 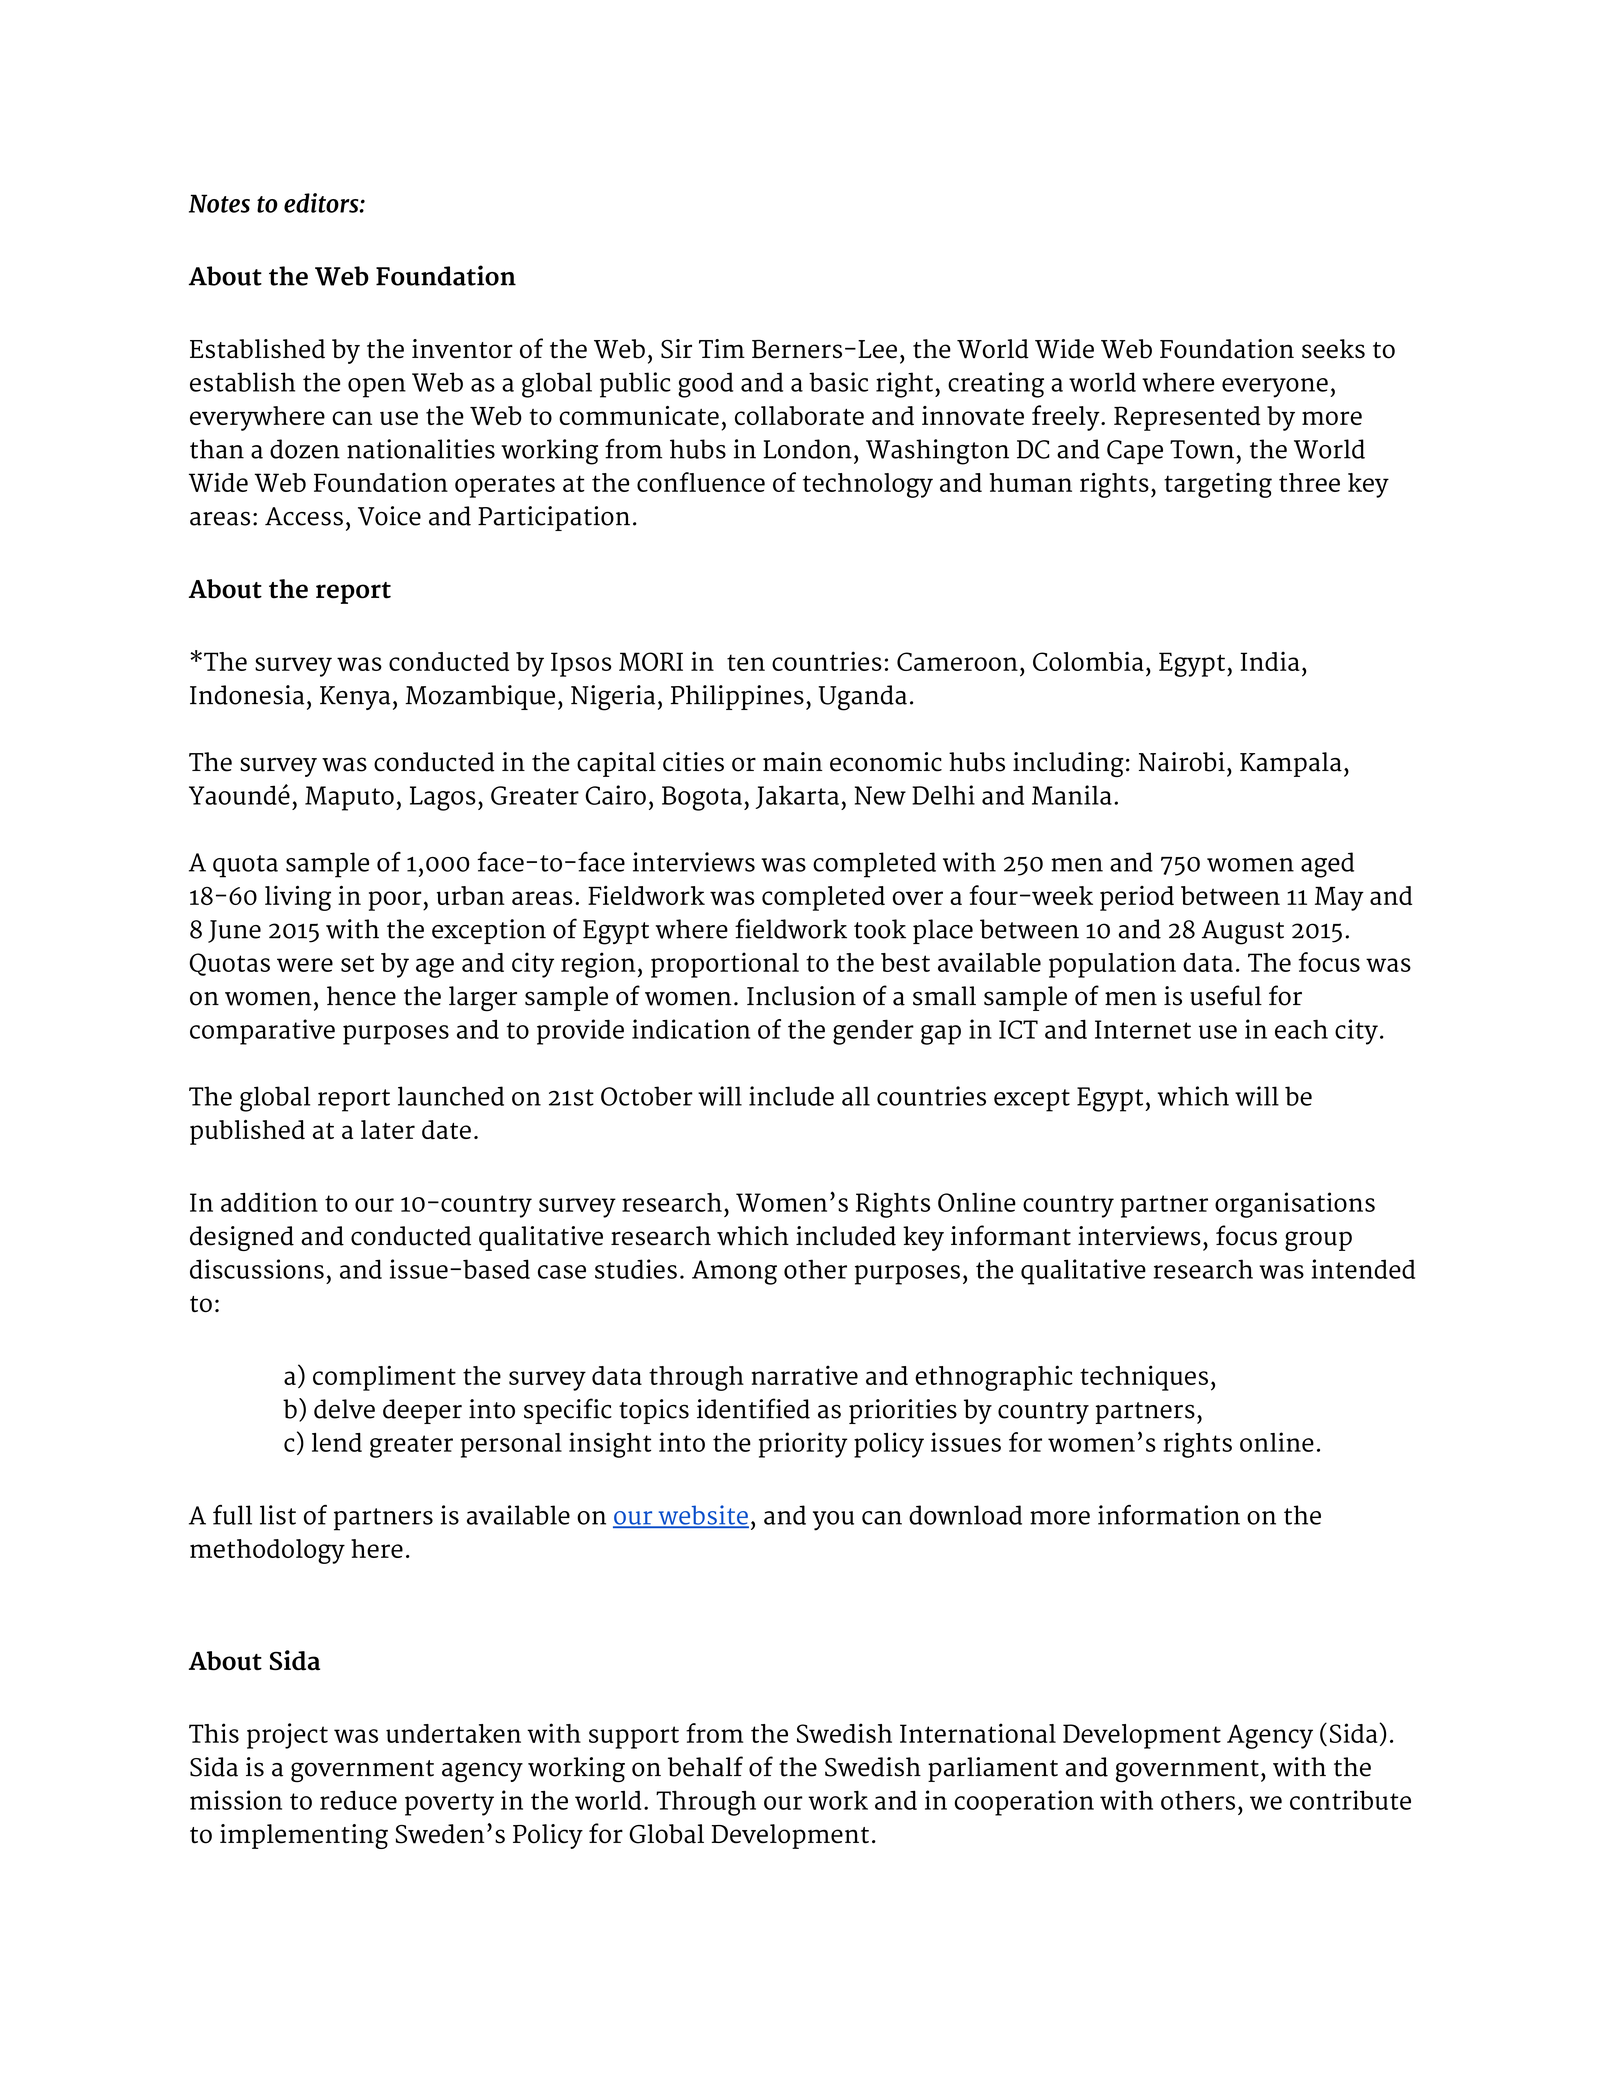 I want to click on reduce, so click(x=358, y=1800).
